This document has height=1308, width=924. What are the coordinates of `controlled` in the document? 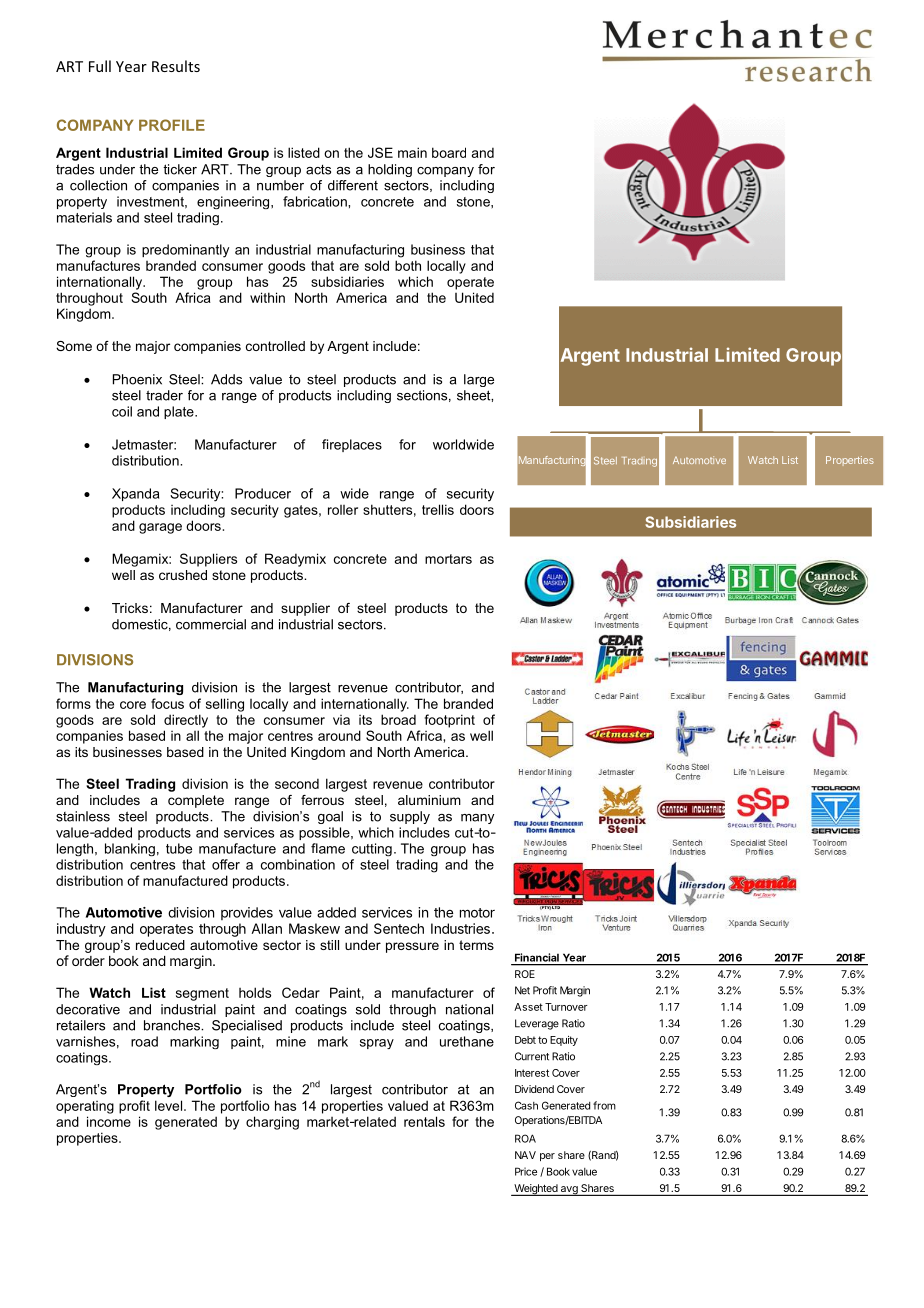 It's located at (275, 346).
